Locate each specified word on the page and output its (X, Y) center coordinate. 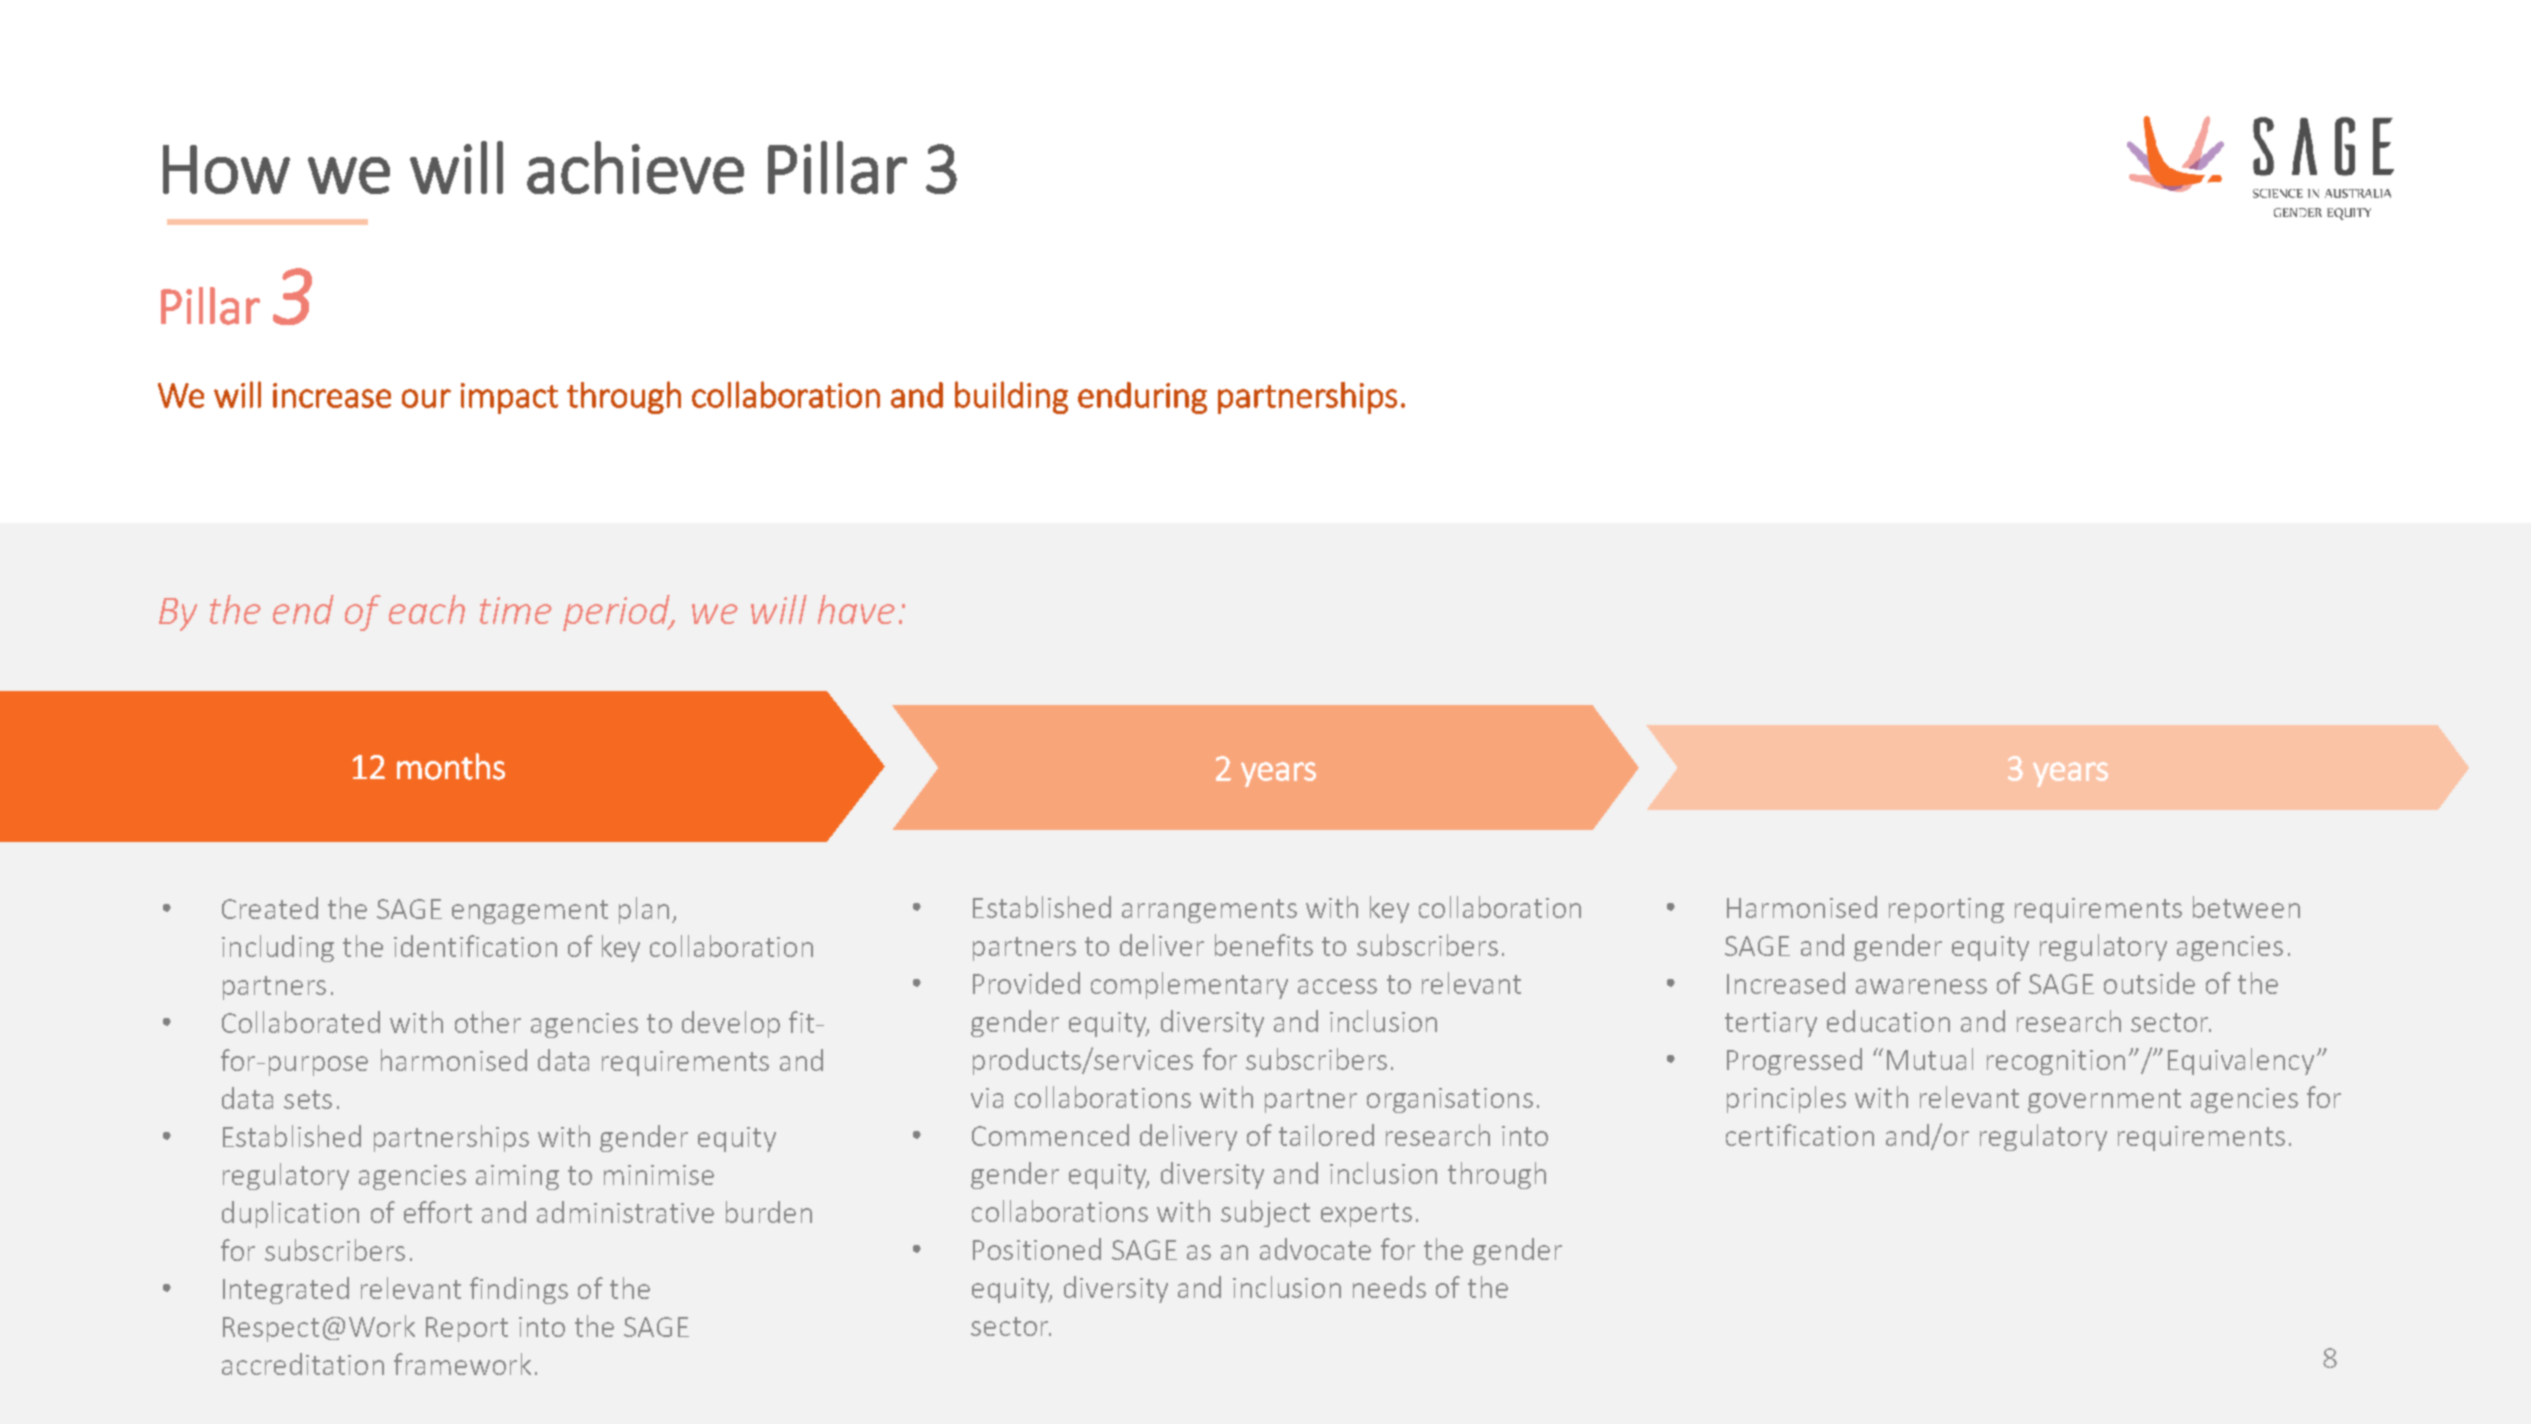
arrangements (1209, 911)
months (451, 766)
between (2246, 907)
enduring (1142, 398)
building (1011, 397)
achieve (635, 167)
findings (519, 1290)
